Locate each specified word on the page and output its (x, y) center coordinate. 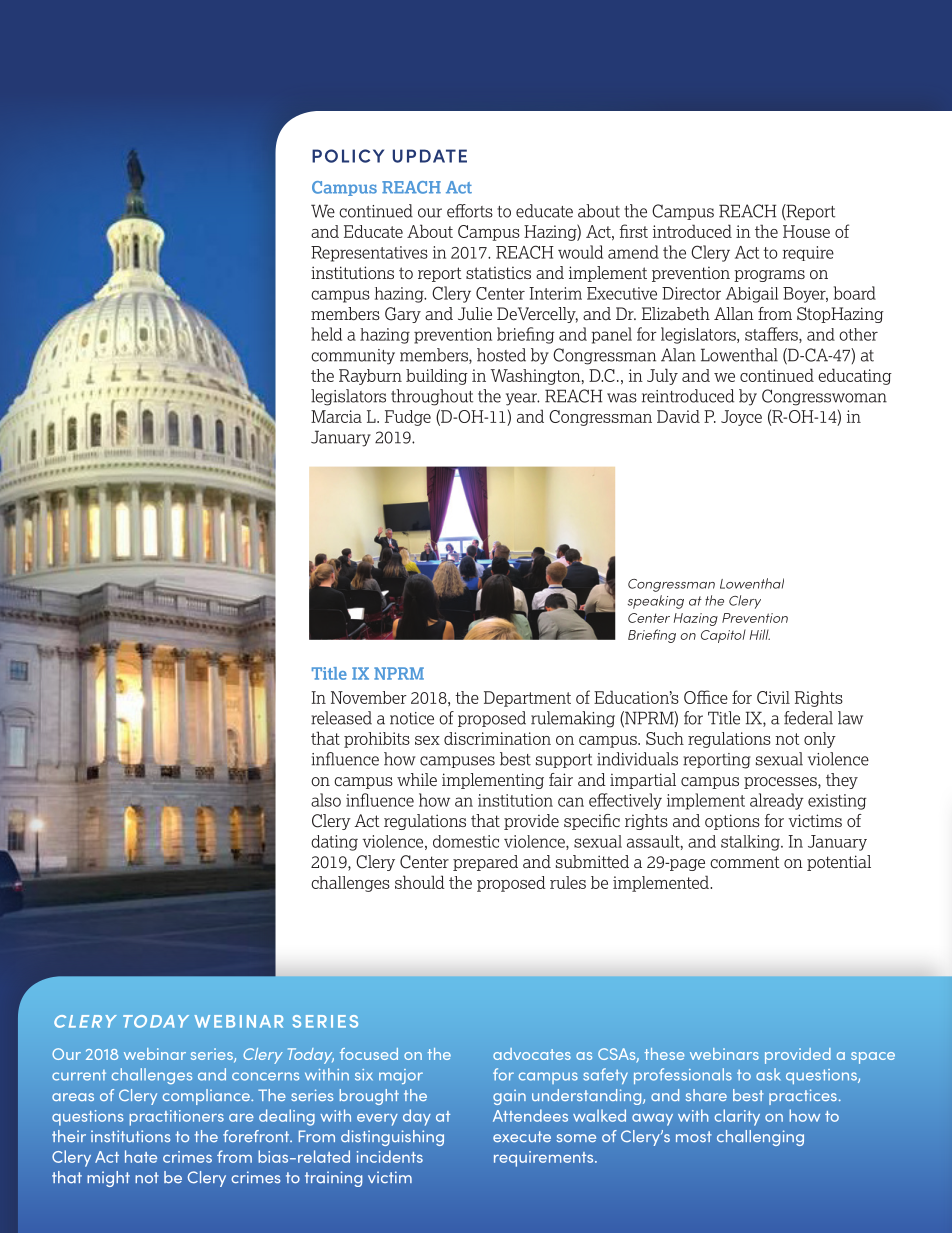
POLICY (348, 156)
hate (141, 1156)
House (806, 231)
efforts (470, 211)
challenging (760, 1138)
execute (522, 1136)
